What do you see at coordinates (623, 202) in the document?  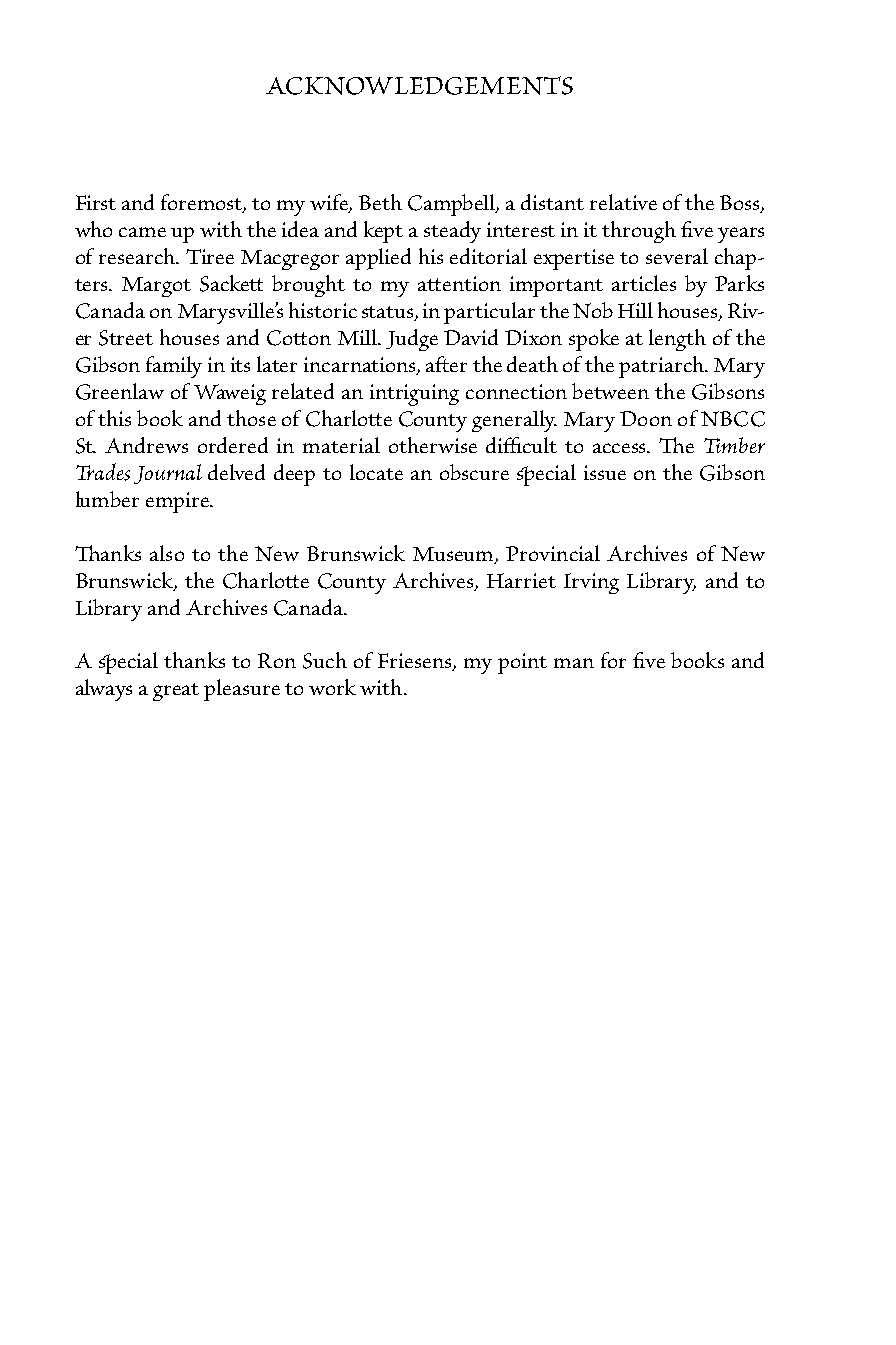 I see `relative` at bounding box center [623, 202].
